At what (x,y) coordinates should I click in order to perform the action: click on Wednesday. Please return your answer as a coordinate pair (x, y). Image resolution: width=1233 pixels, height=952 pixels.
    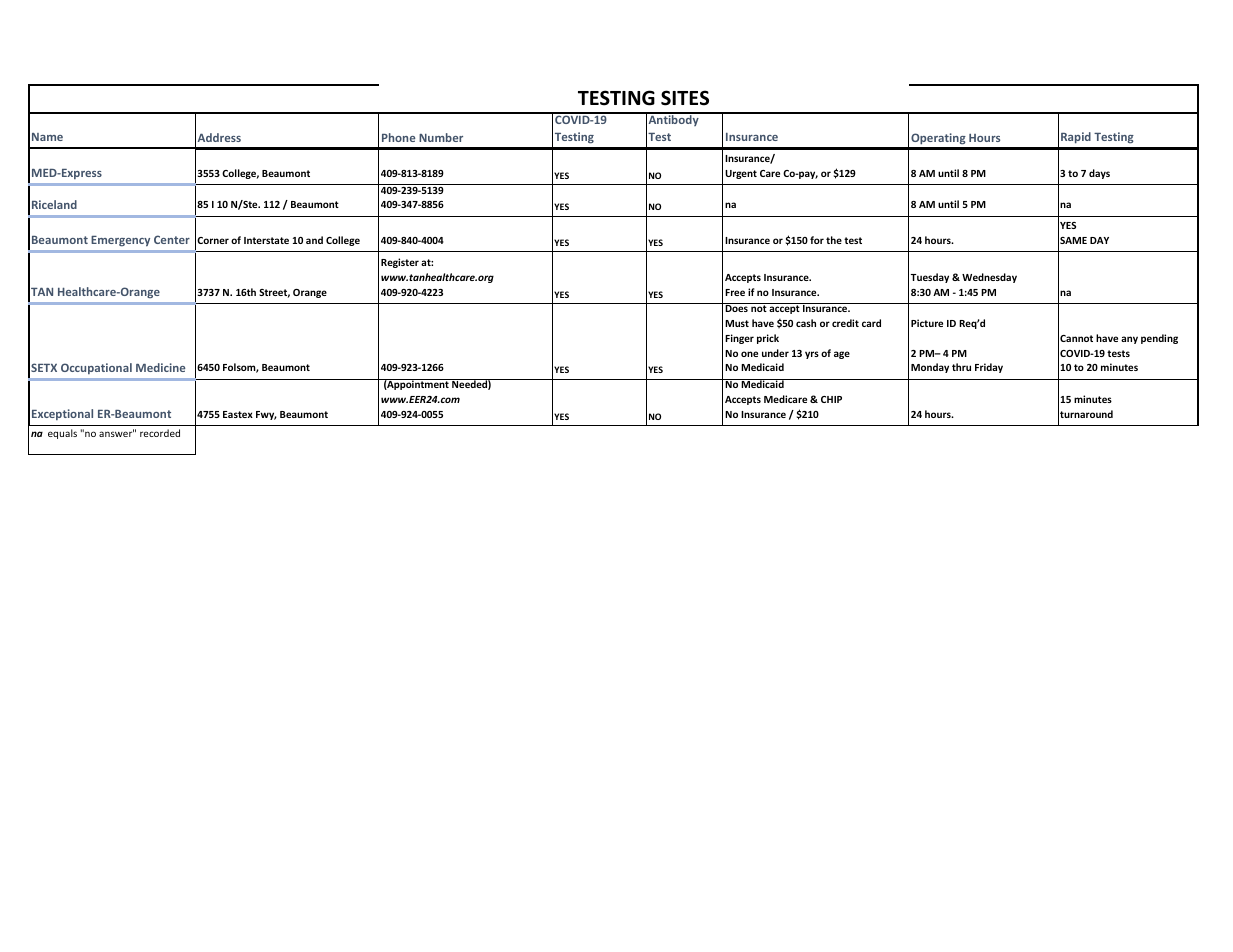
    Looking at the image, I should click on (989, 278).
